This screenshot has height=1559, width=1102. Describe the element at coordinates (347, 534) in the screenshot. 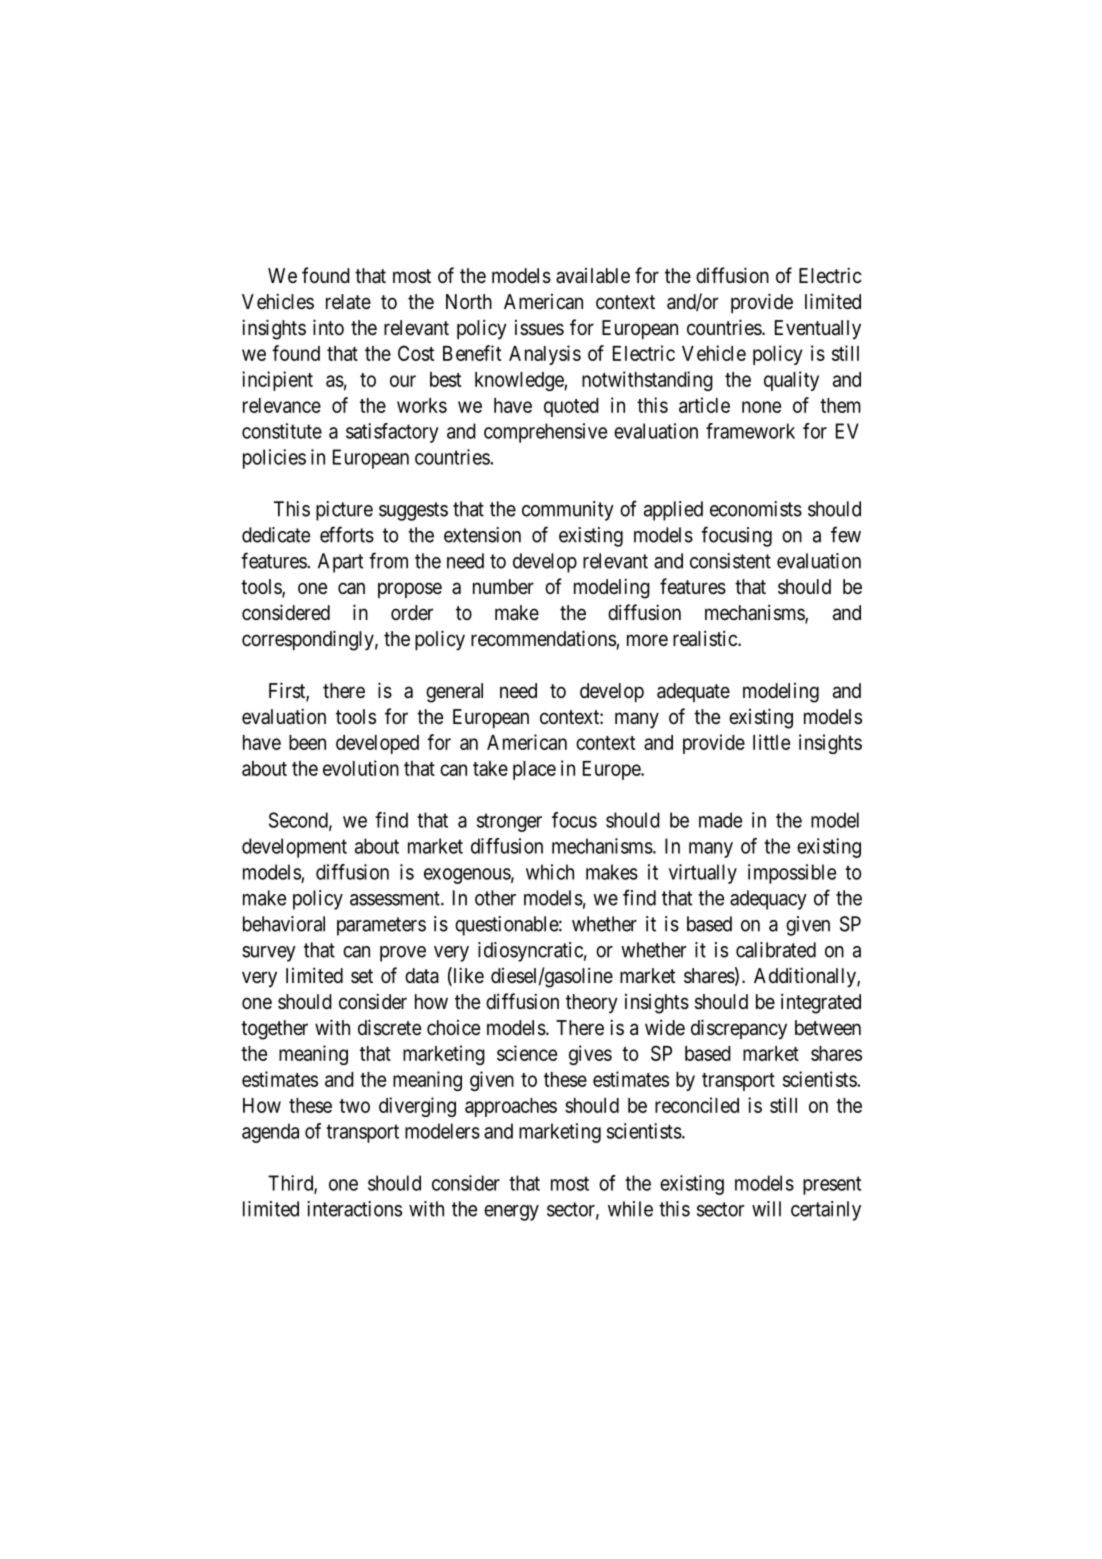

I see `efforts` at that location.
